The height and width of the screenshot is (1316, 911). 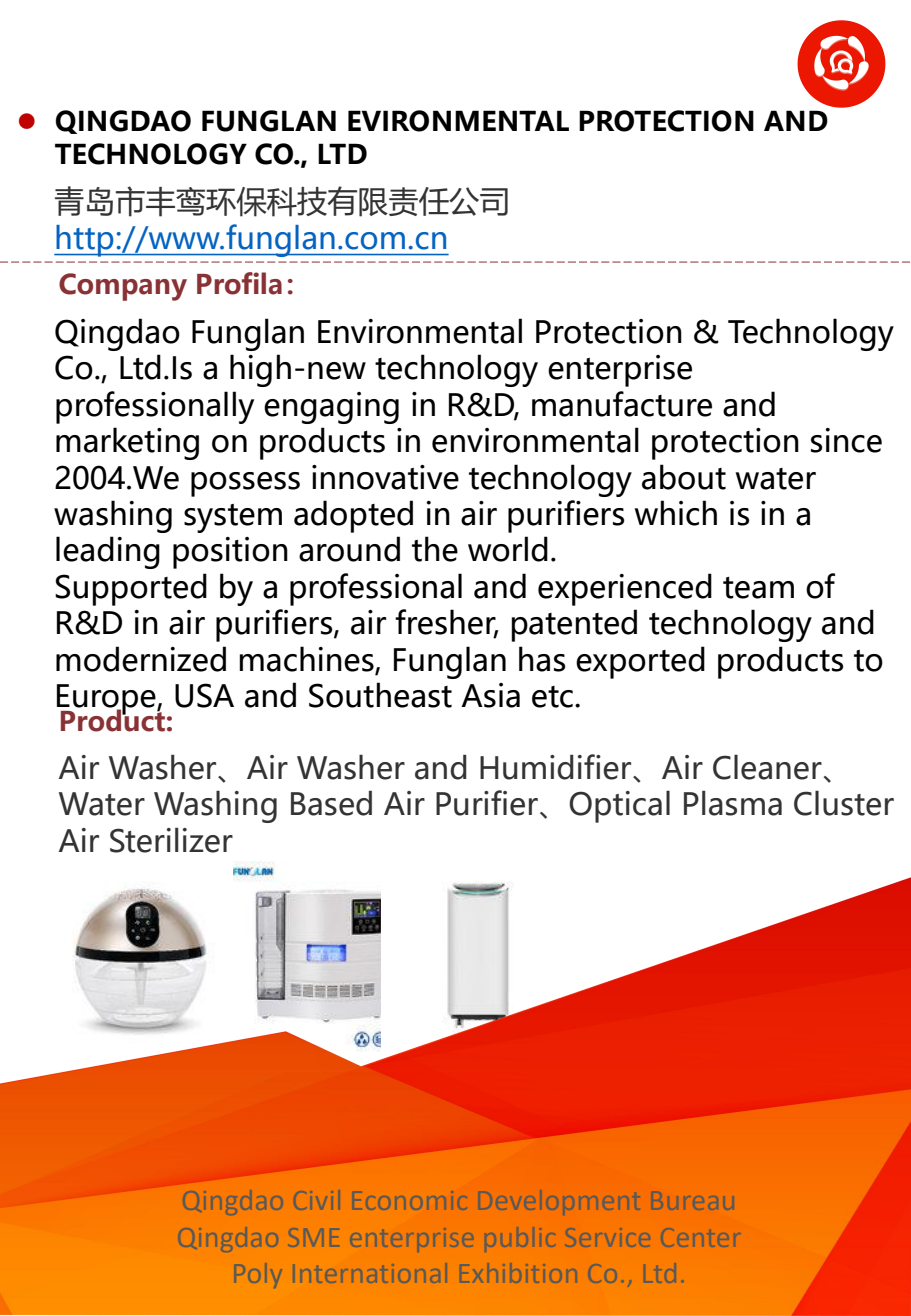 What do you see at coordinates (245, 484) in the screenshot?
I see `possess` at bounding box center [245, 484].
